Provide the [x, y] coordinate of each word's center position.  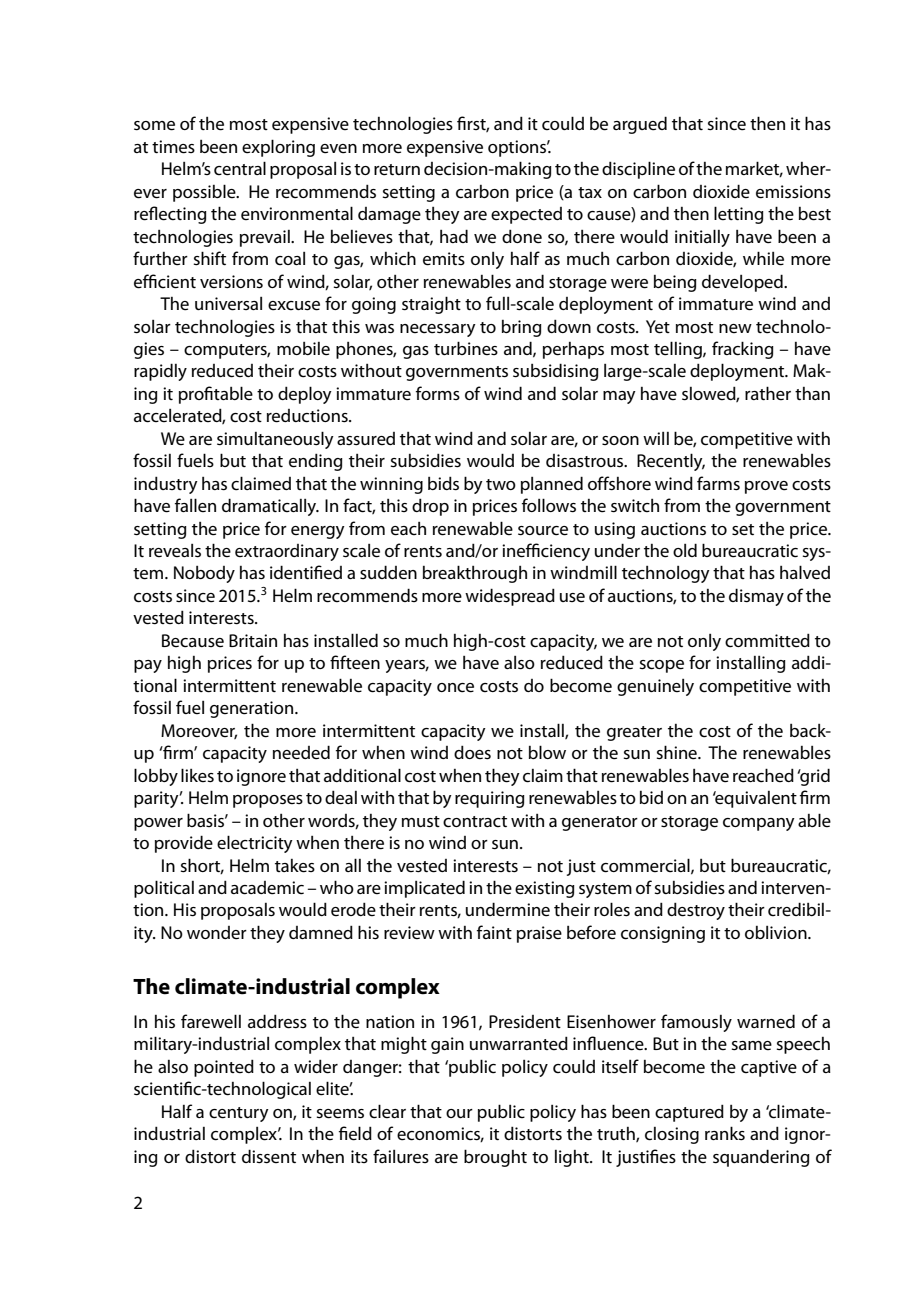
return [397, 170]
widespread [510, 597]
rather [768, 393]
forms [438, 393]
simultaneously [275, 440]
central [240, 168]
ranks [725, 1133]
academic [267, 888]
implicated [424, 889]
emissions [793, 192]
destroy [696, 911]
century [239, 1114]
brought [495, 1158]
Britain [253, 640]
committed [767, 640]
